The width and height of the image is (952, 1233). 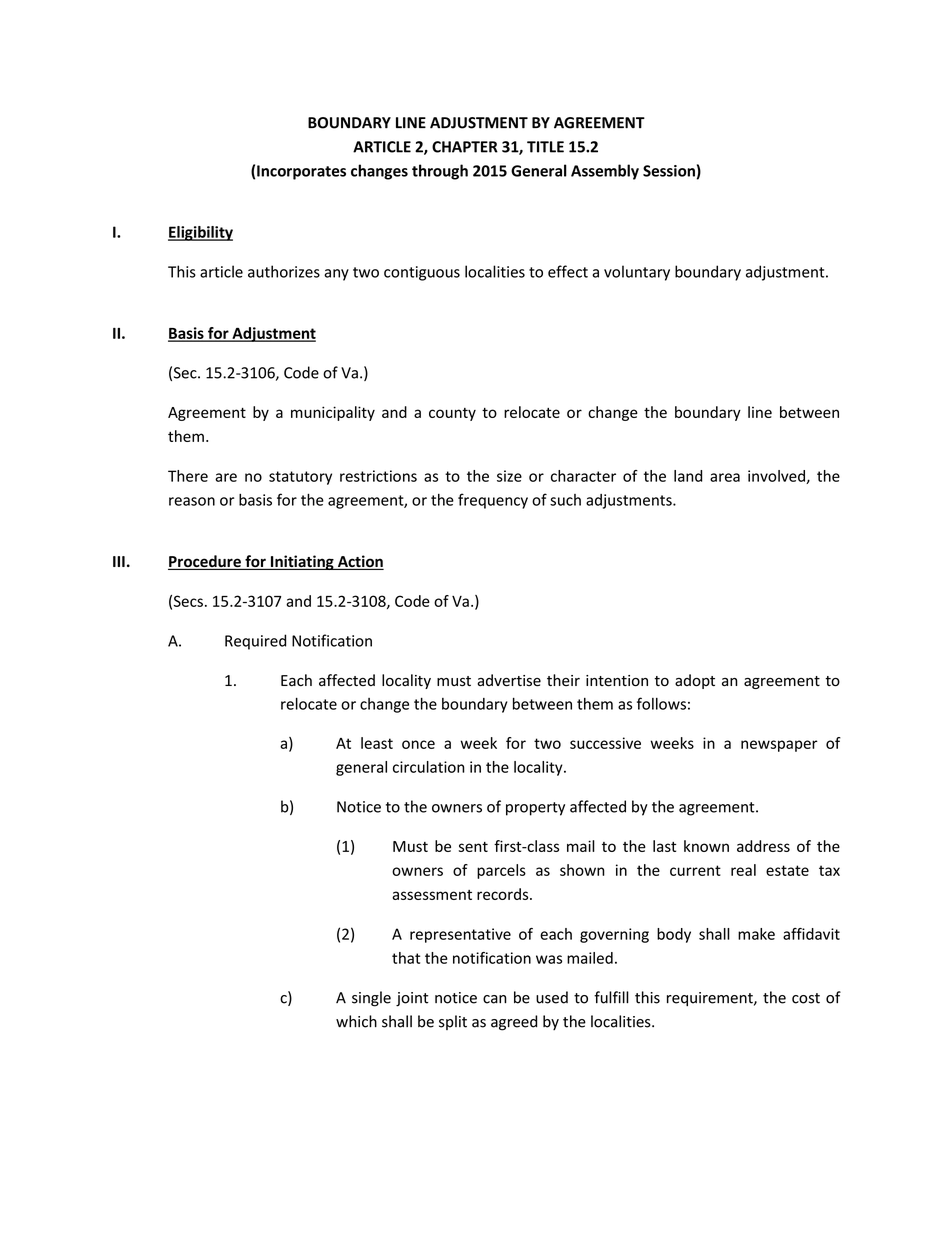 I want to click on address, so click(x=763, y=846).
